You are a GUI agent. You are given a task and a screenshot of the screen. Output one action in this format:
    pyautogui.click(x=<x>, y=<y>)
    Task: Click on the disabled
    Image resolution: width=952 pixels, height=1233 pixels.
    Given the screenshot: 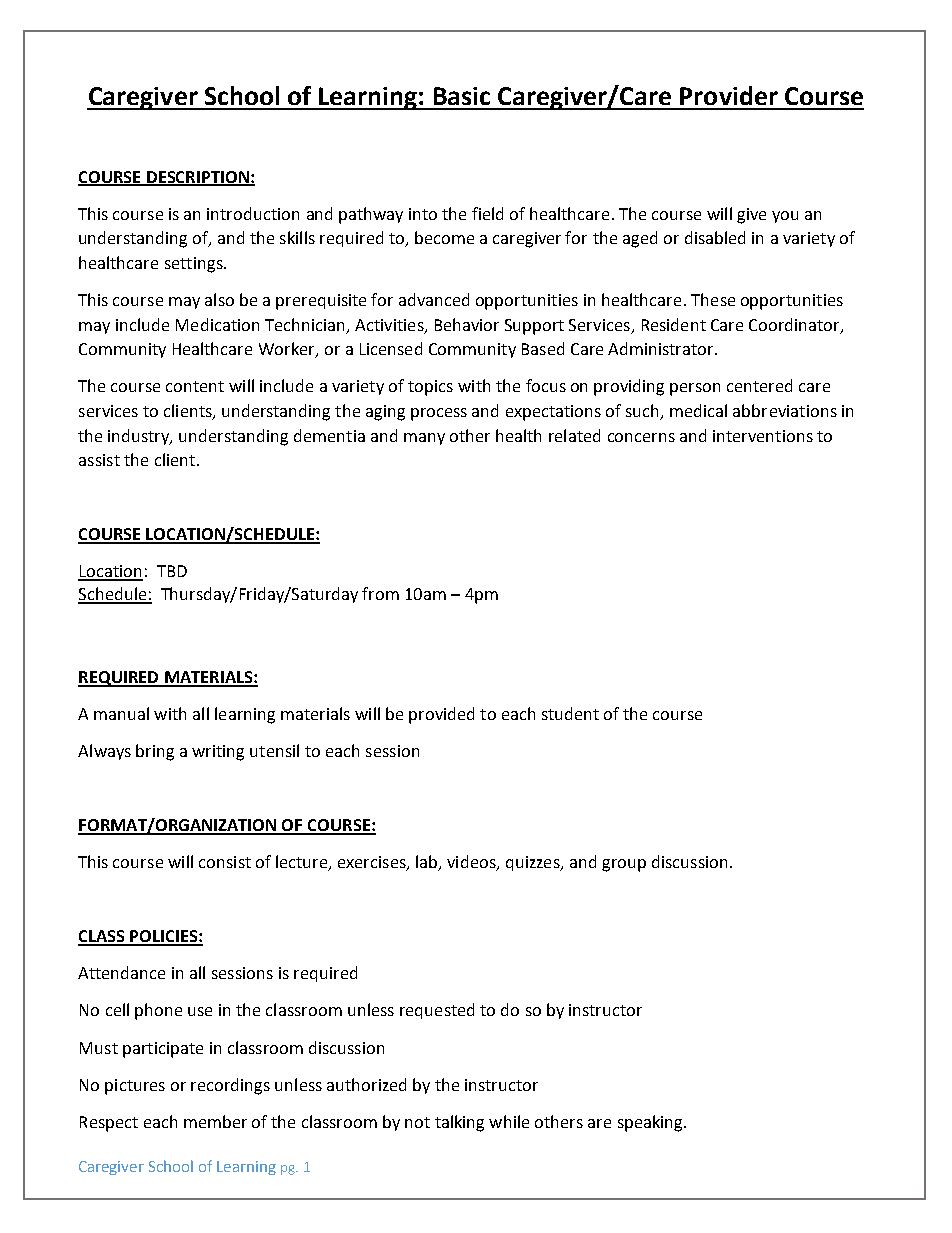 What is the action you would take?
    pyautogui.click(x=715, y=237)
